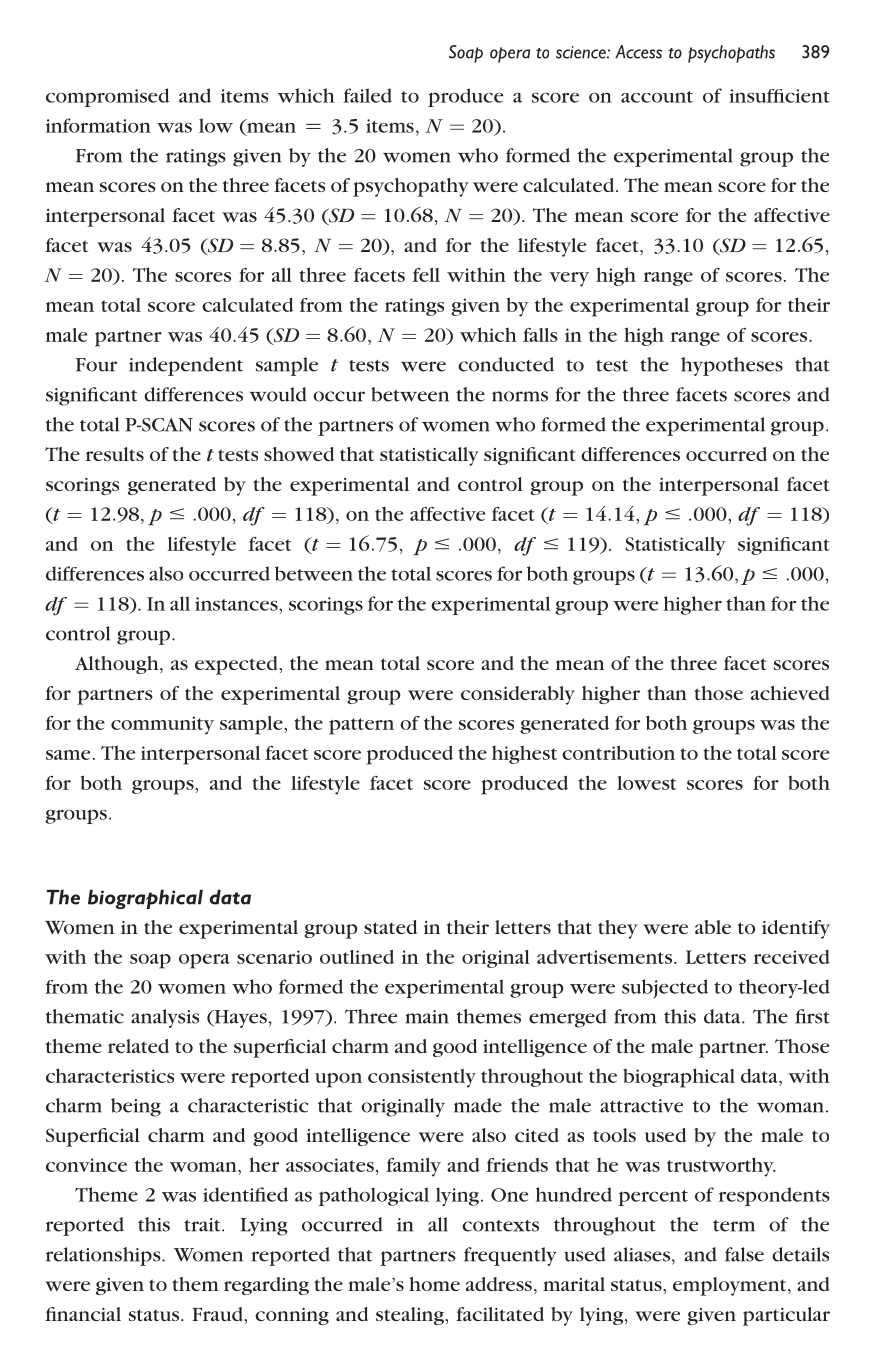  I want to click on relationships, so click(104, 1256).
